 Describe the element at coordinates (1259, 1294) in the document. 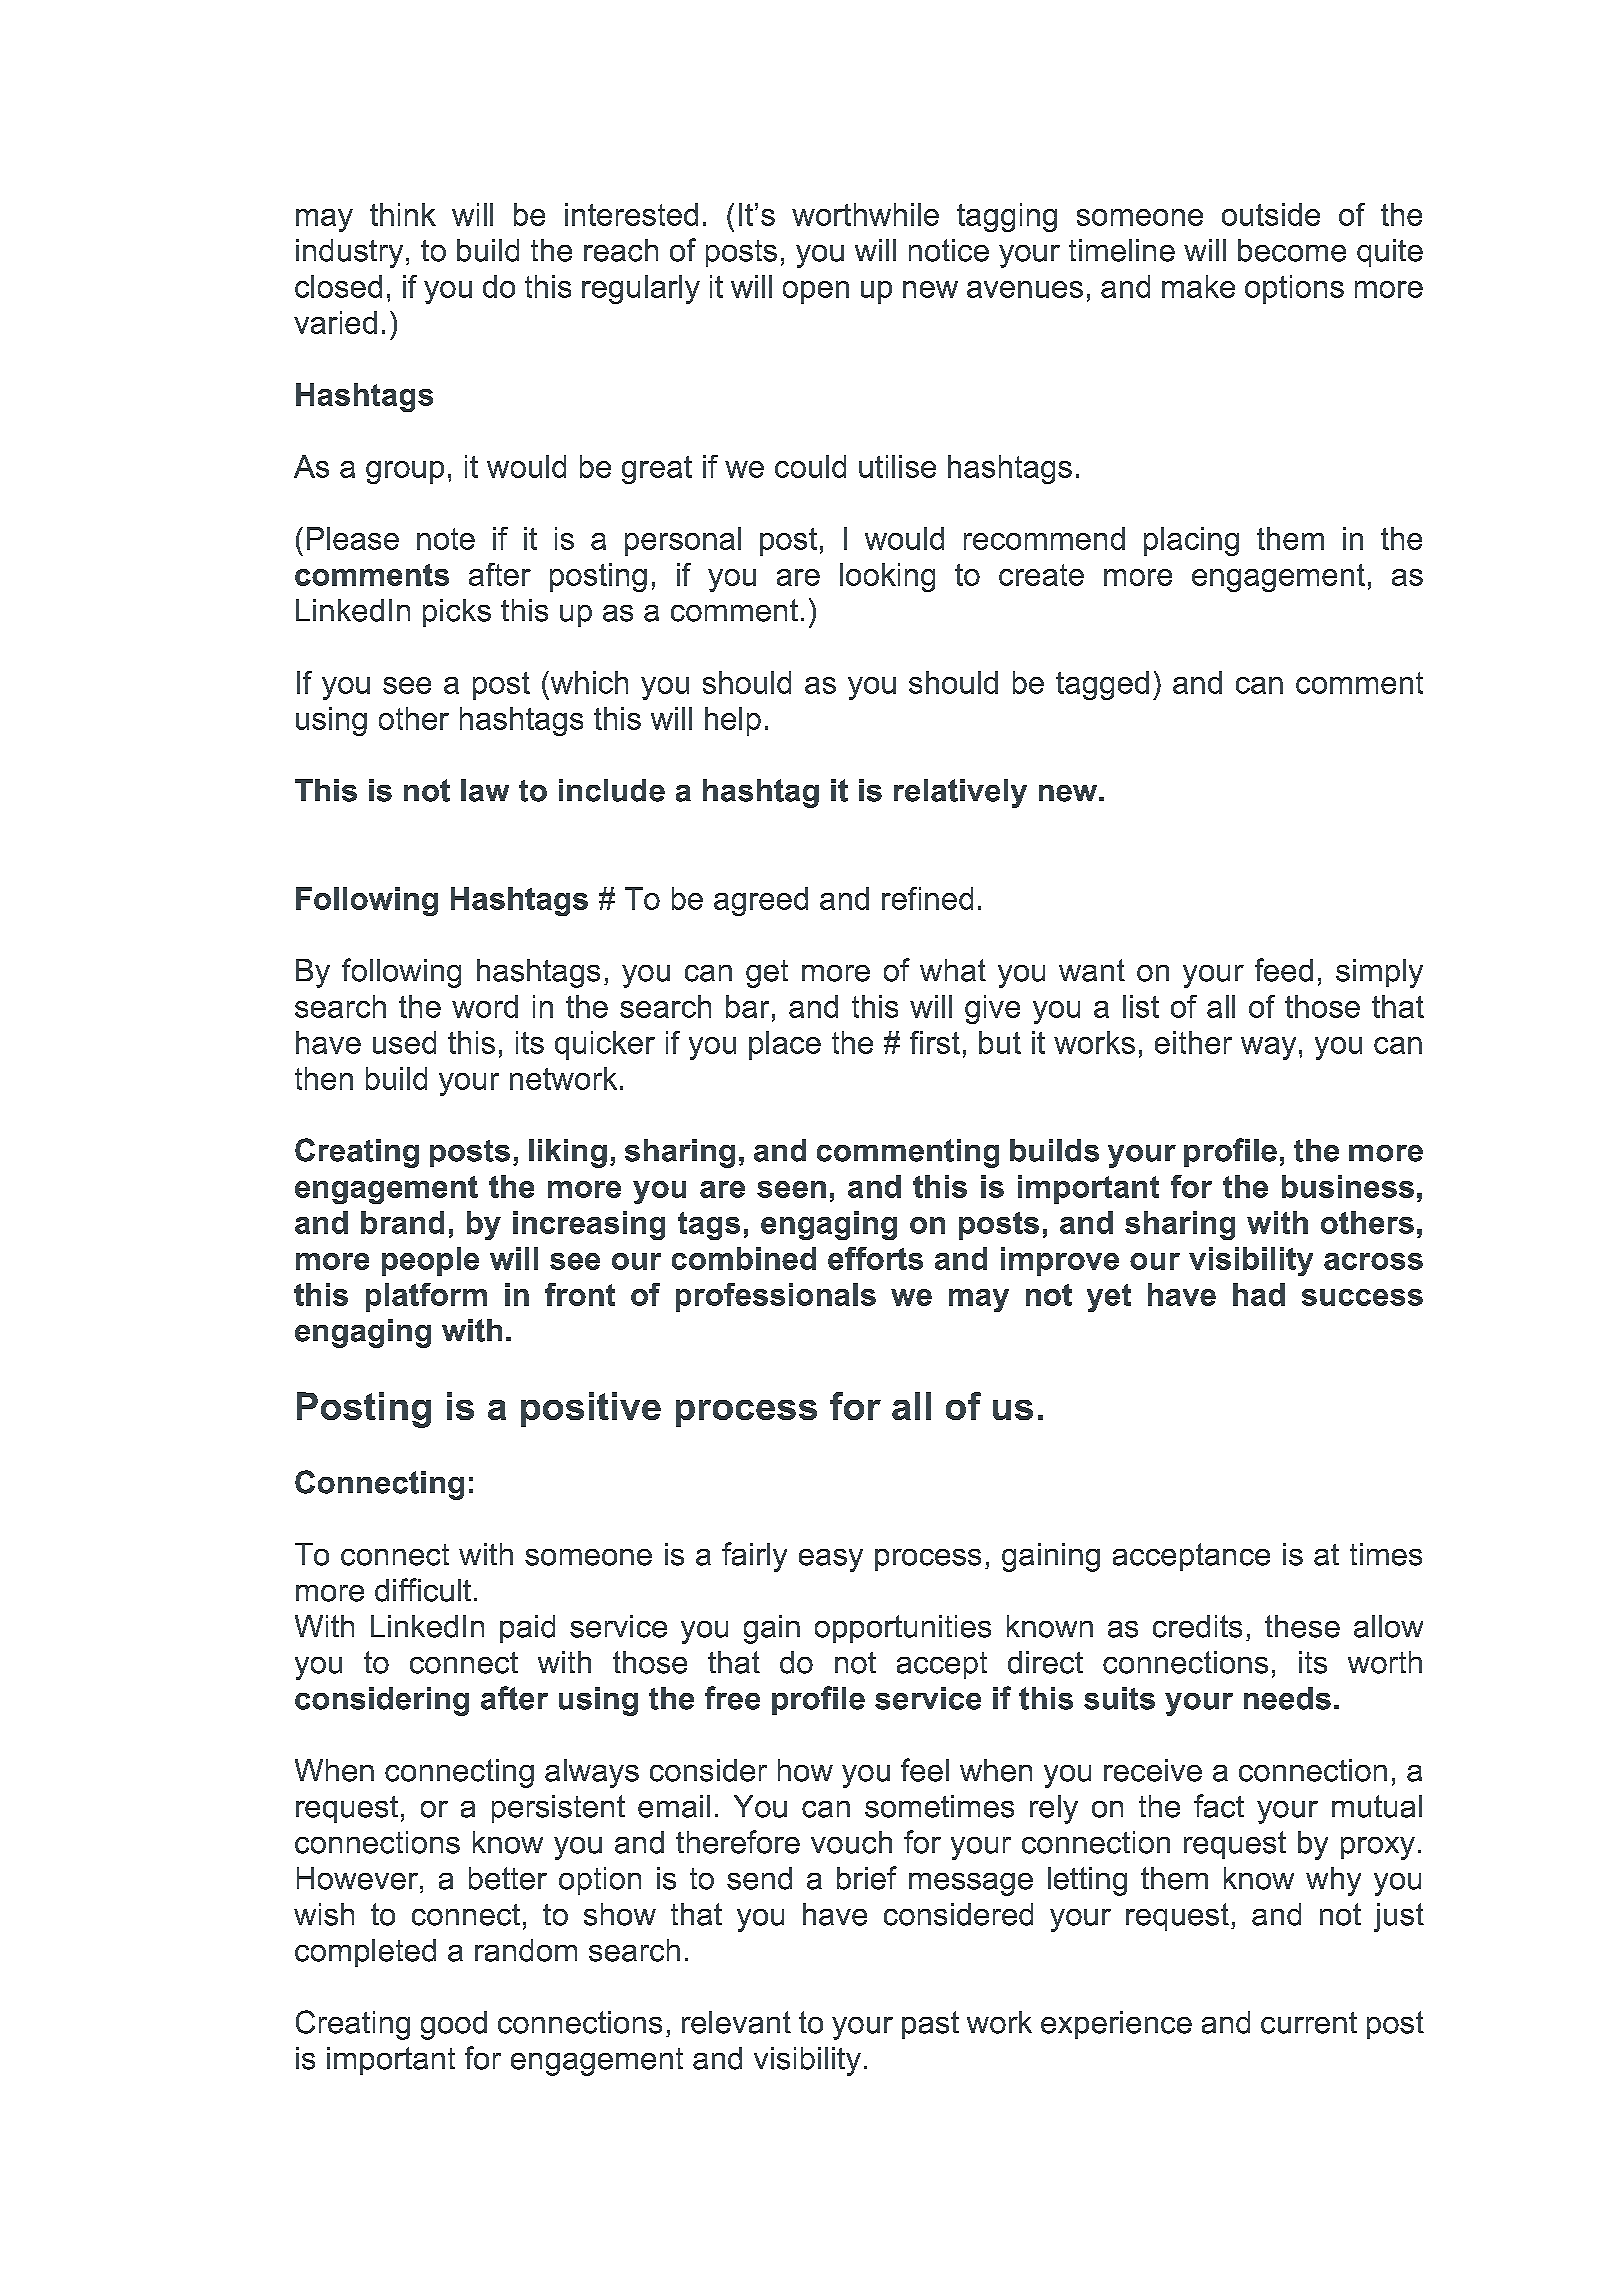

I see `had` at that location.
